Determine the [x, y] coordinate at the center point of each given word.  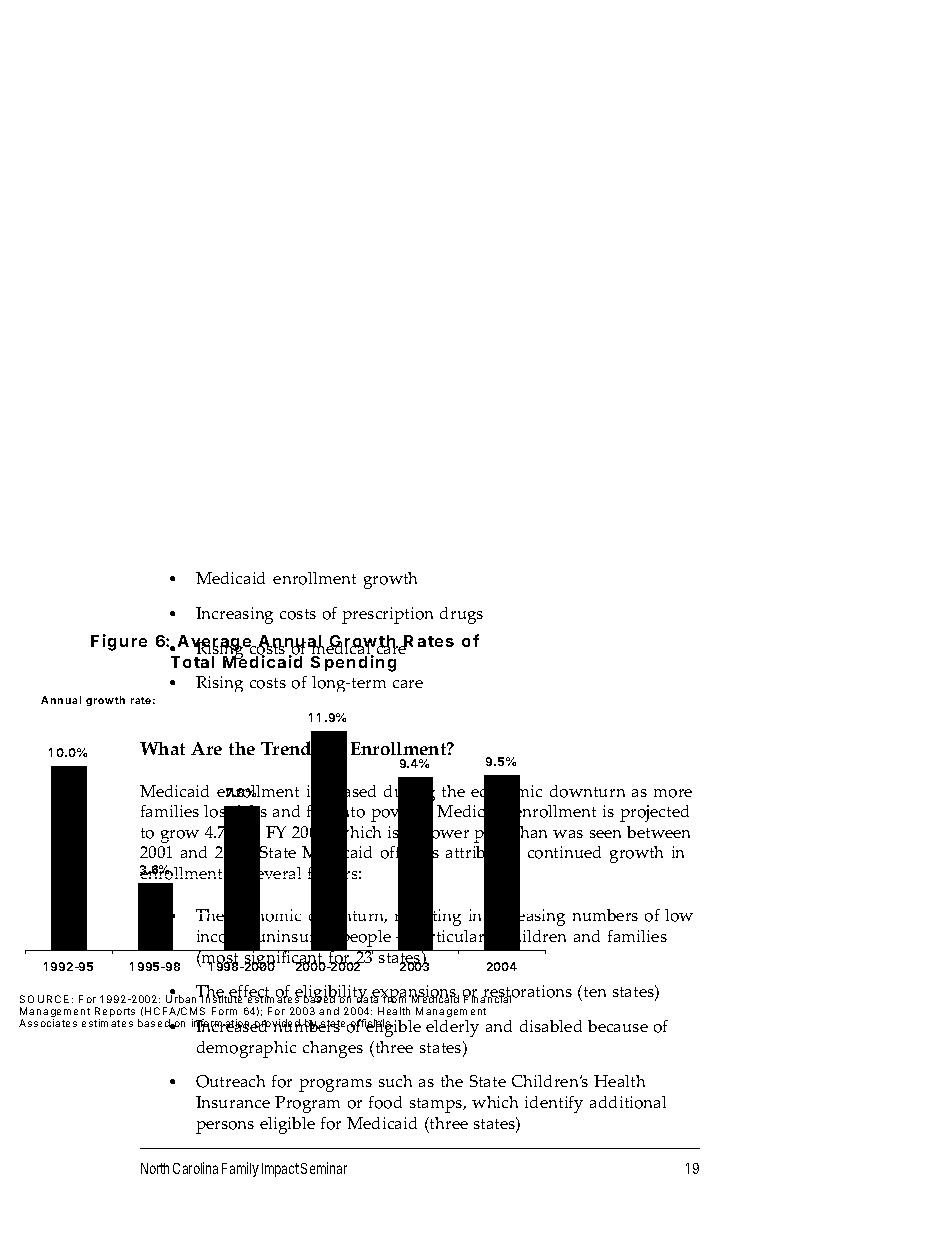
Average [216, 644]
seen [605, 834]
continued [564, 852]
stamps [437, 1105]
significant [284, 960]
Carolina [195, 1168]
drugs [461, 615]
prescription [387, 615]
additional [628, 1102]
